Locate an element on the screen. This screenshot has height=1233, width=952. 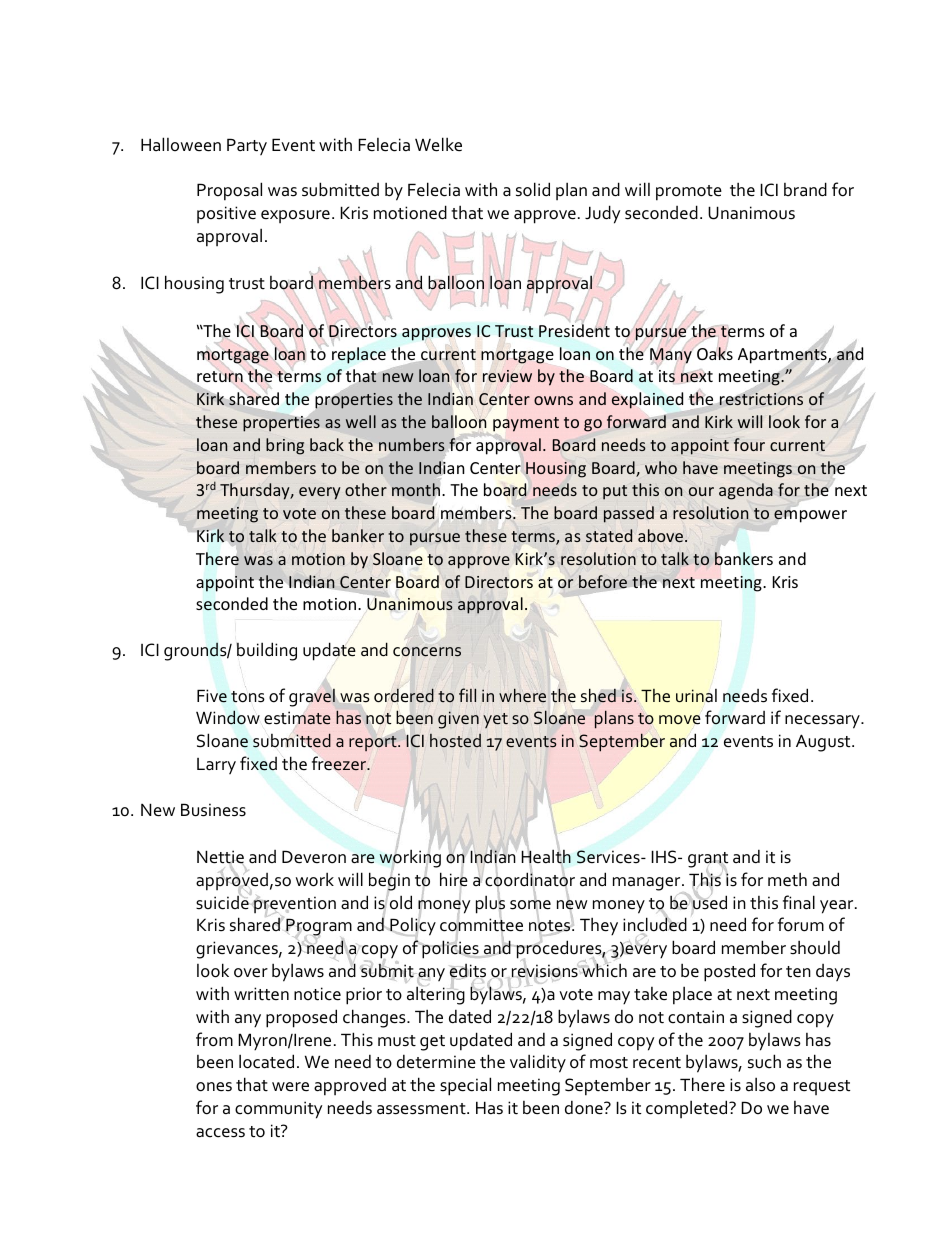
solid is located at coordinates (533, 189).
